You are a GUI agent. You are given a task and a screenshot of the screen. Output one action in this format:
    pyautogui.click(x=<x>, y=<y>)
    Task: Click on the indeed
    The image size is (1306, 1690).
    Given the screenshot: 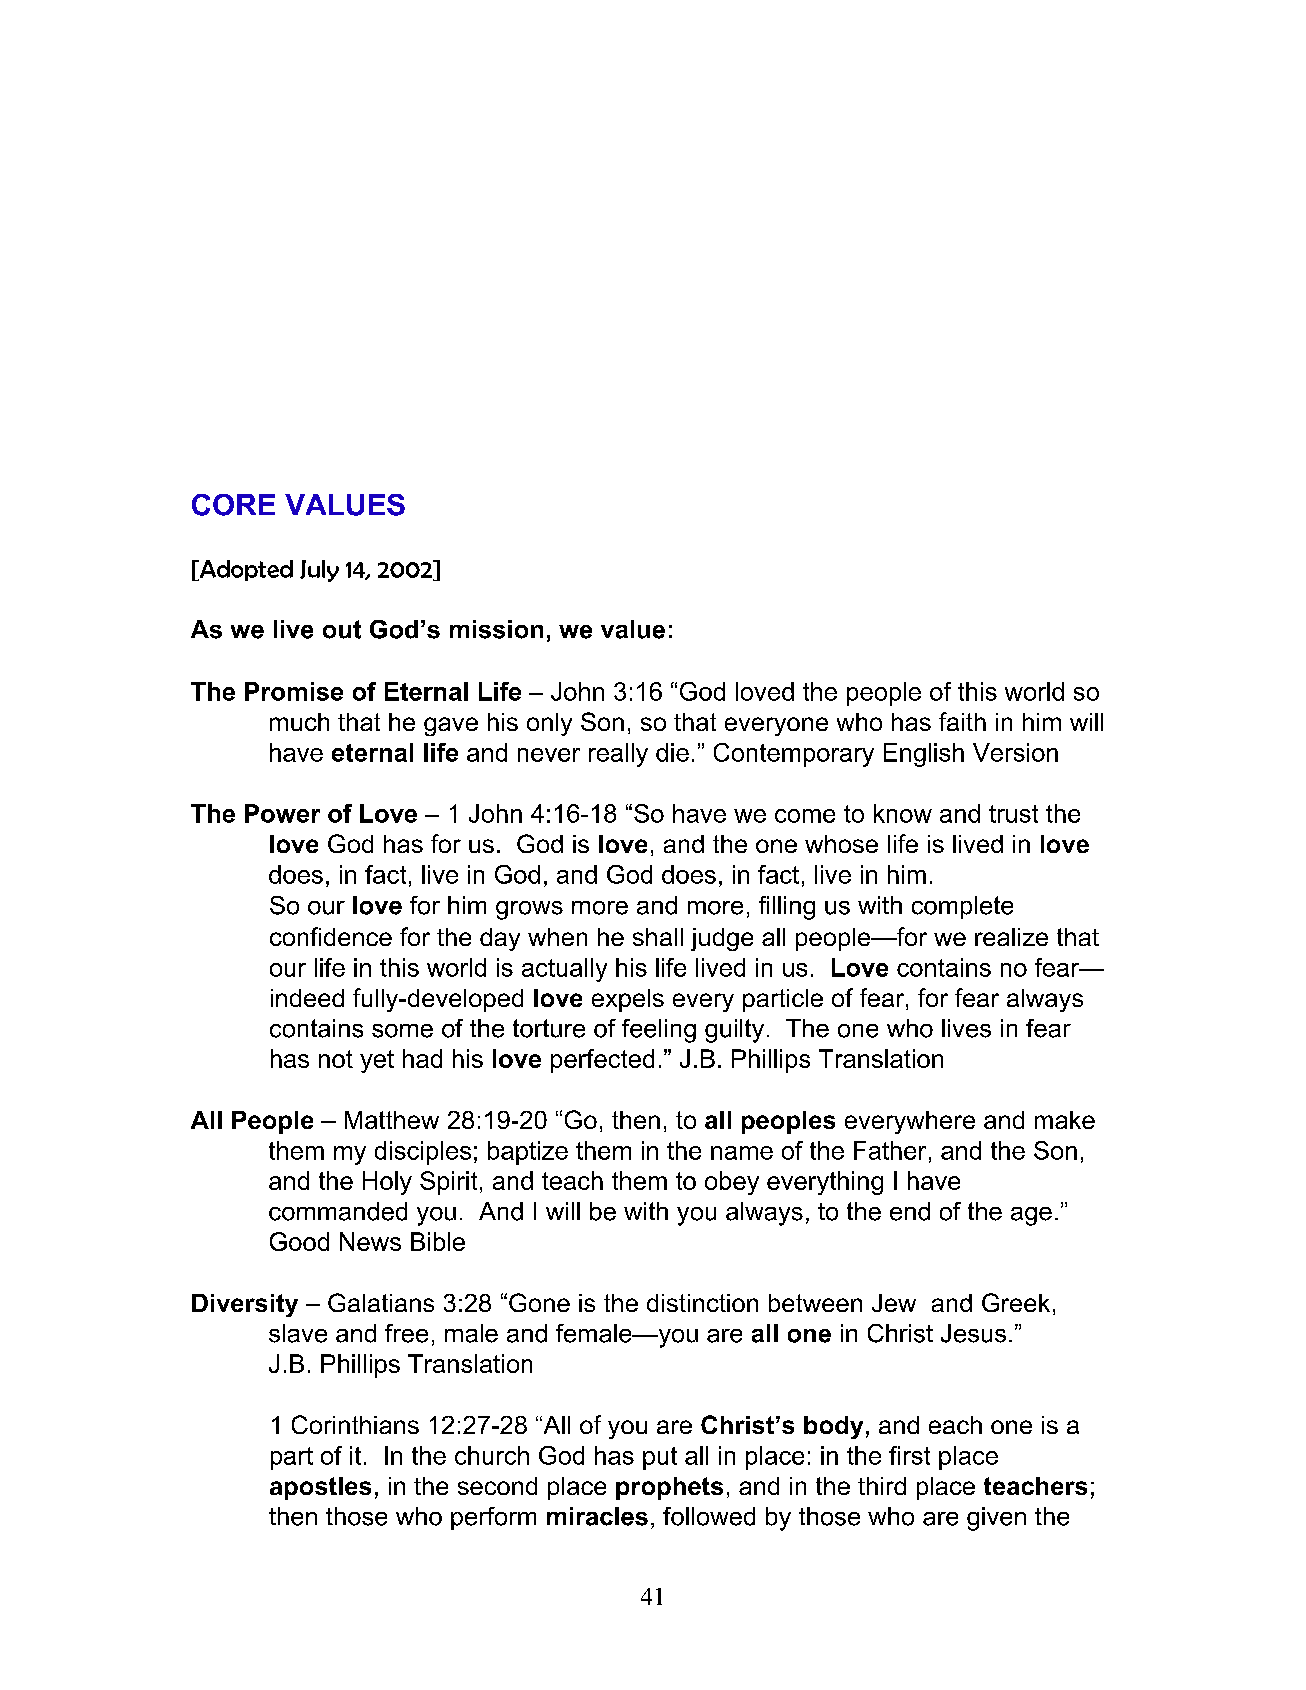 What is the action you would take?
    pyautogui.click(x=307, y=998)
